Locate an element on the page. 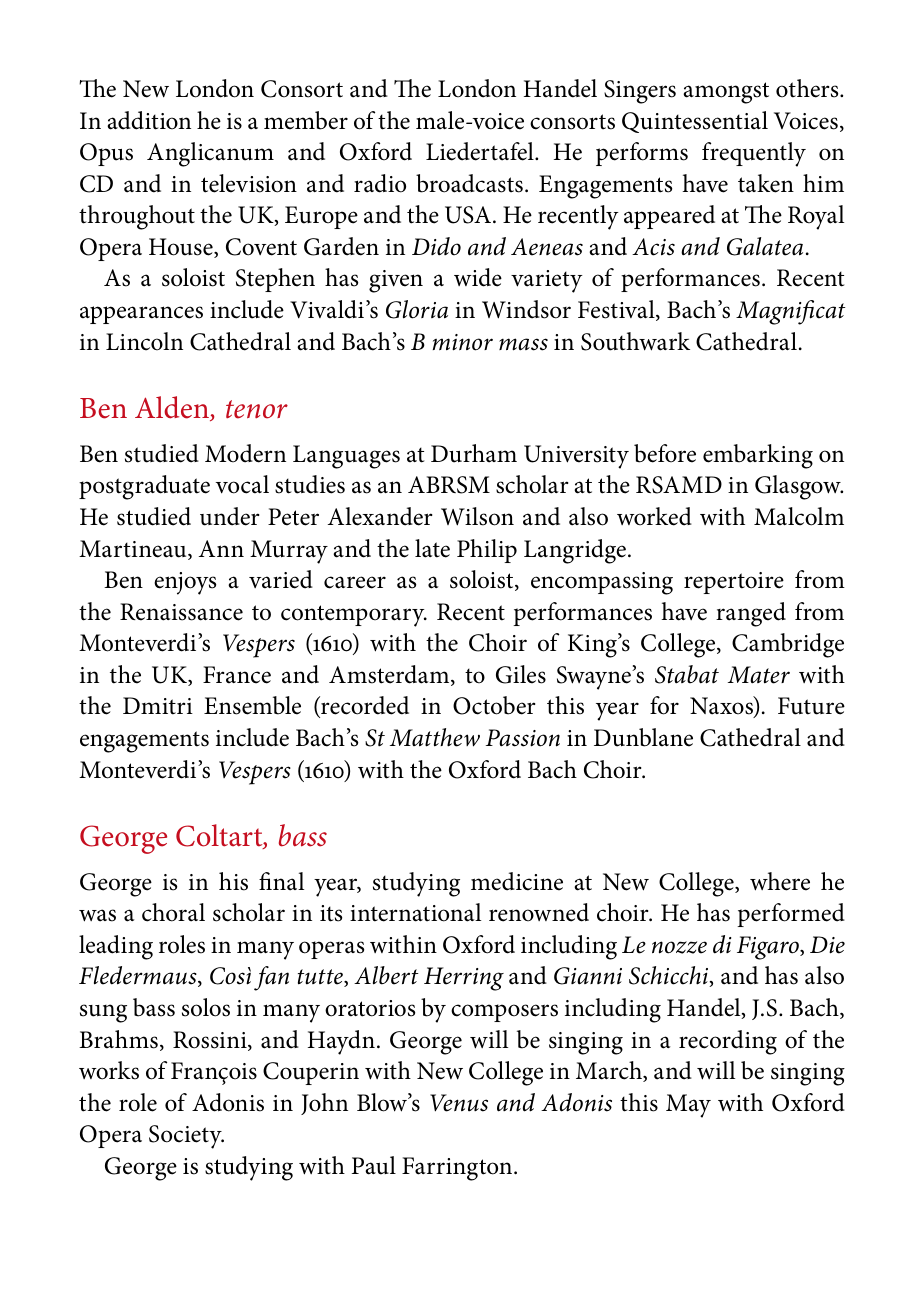 Image resolution: width=924 pixels, height=1308 pixels. Durham is located at coordinates (474, 453).
